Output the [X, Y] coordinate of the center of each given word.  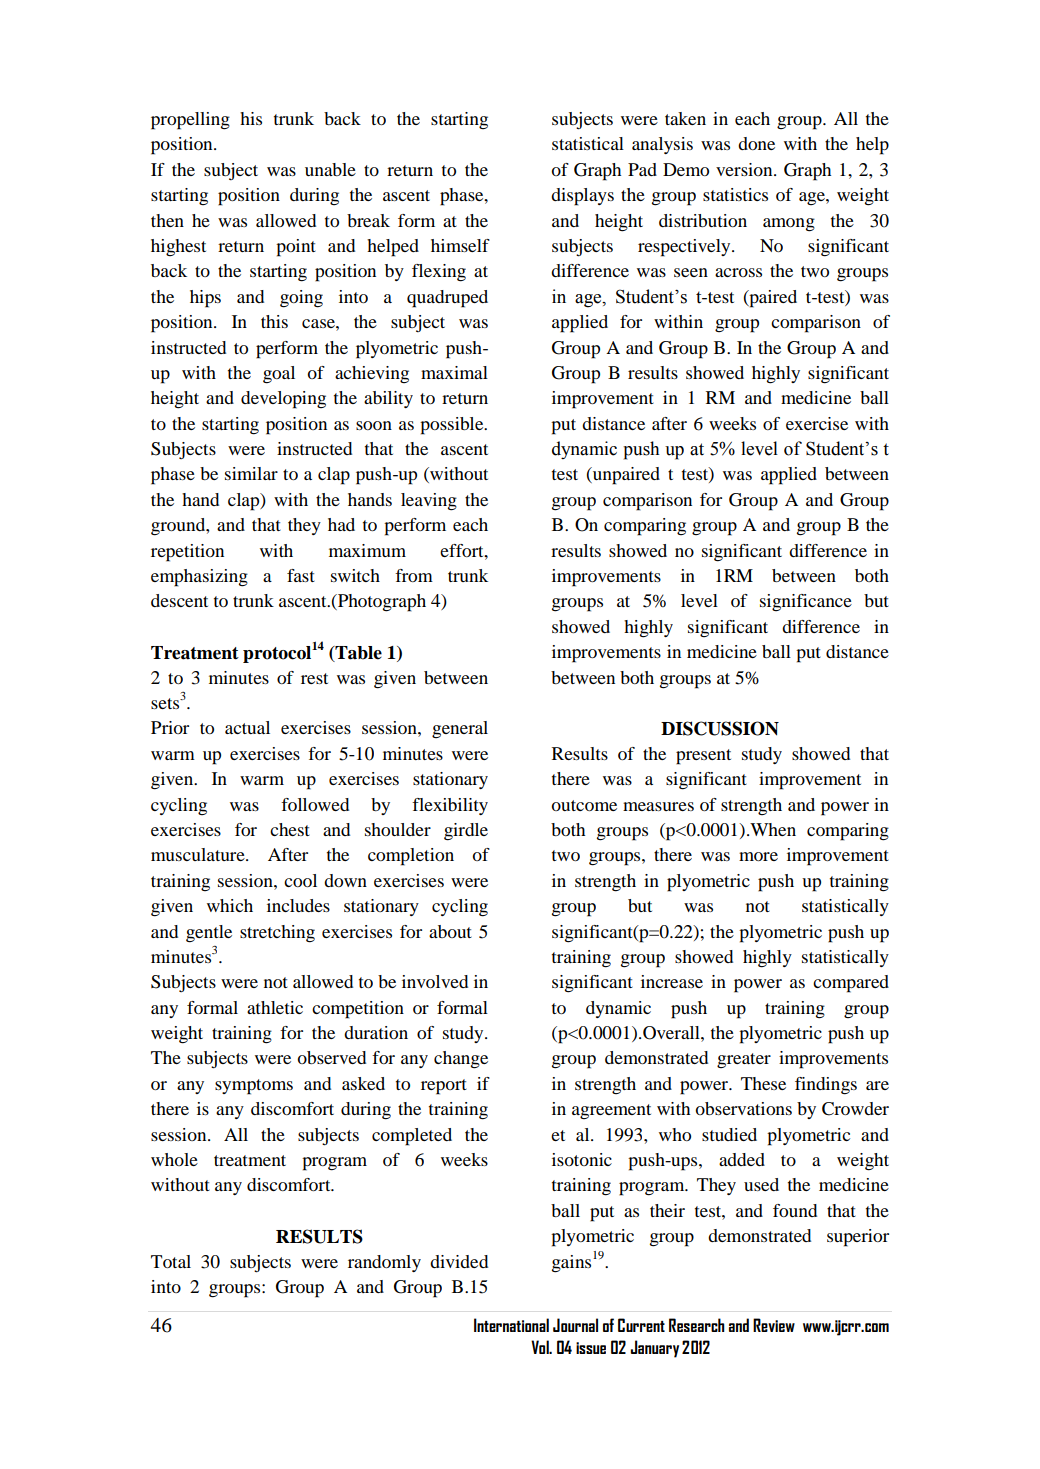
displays [582, 197]
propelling [190, 121]
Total [171, 1261]
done [756, 143]
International [511, 1325]
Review [774, 1325]
